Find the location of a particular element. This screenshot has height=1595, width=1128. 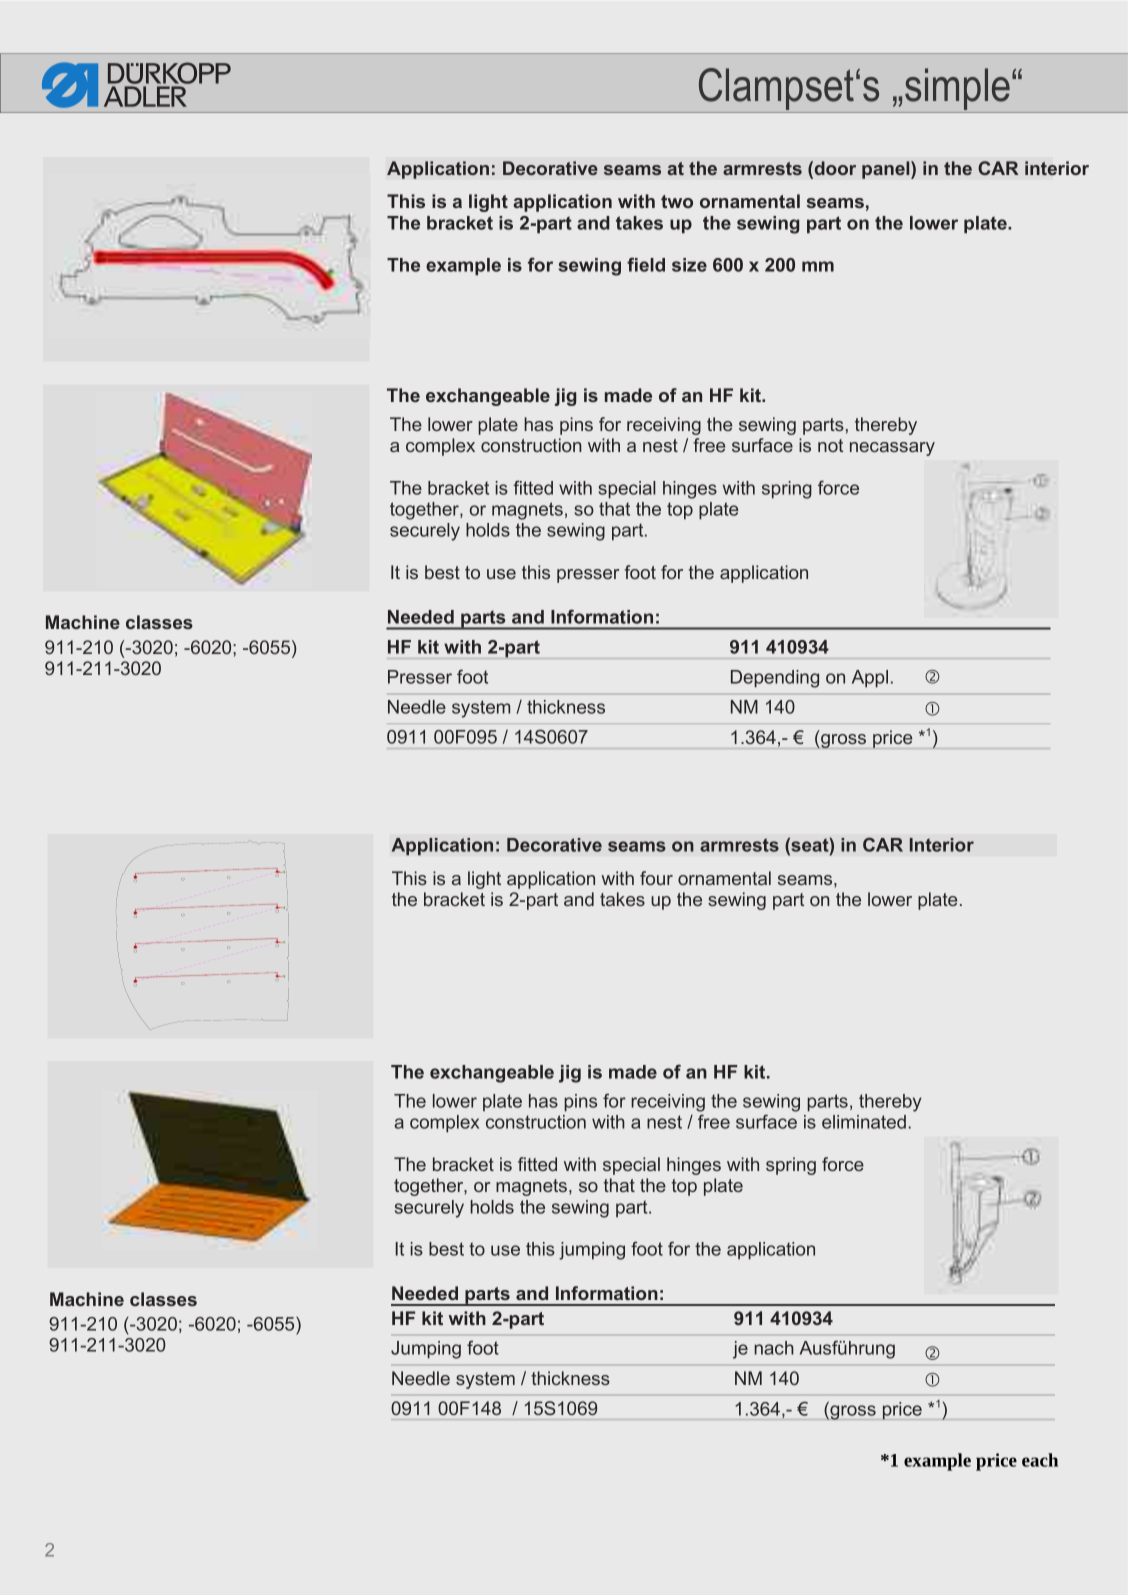

nach is located at coordinates (774, 1348).
